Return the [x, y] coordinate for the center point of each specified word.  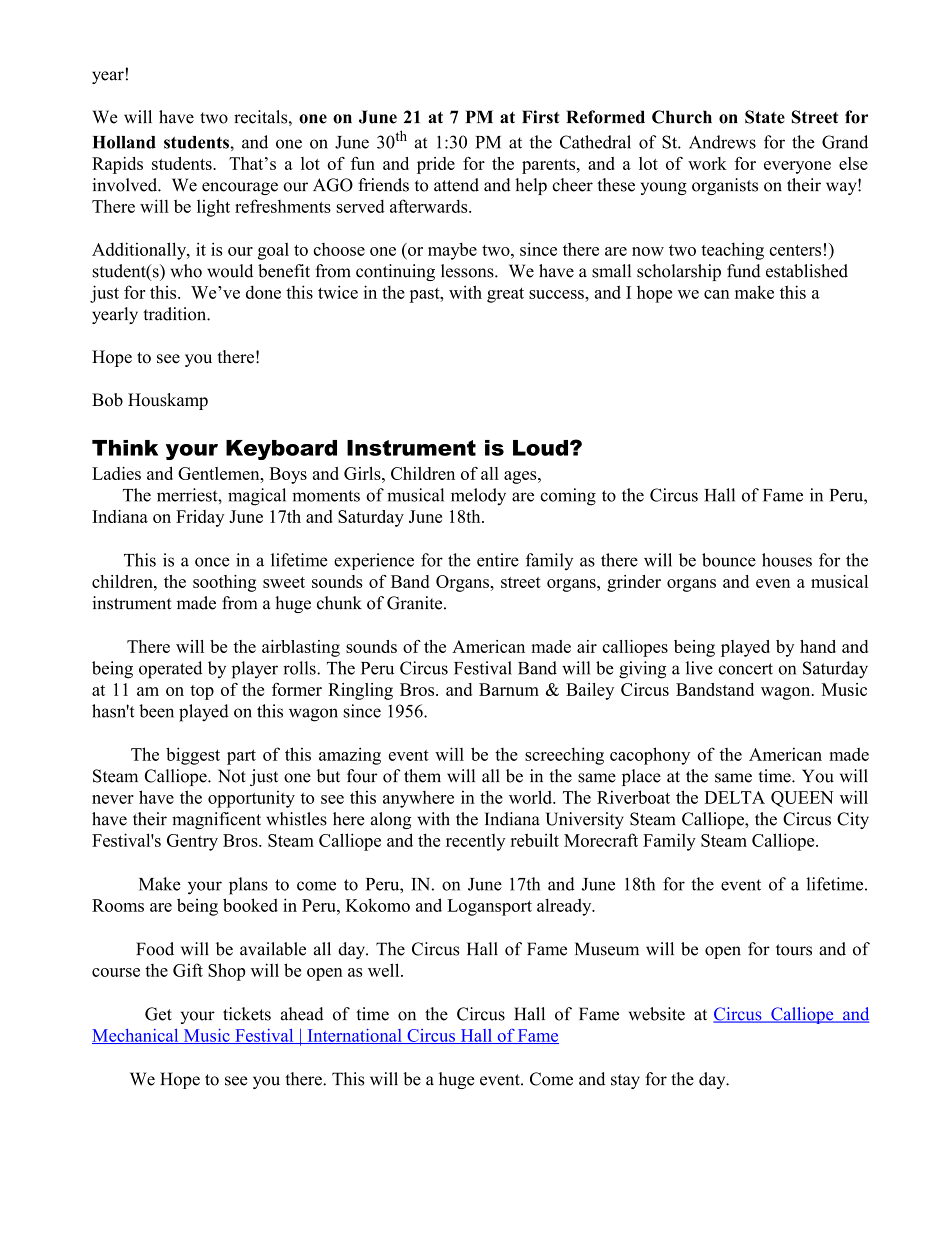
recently [475, 842]
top [202, 692]
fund [744, 271]
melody [478, 496]
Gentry [192, 842]
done [263, 292]
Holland [124, 142]
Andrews [722, 142]
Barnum [509, 689]
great [505, 295]
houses [787, 560]
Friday [200, 518]
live [699, 668]
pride [436, 165]
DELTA [735, 797]
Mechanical [136, 1036]
